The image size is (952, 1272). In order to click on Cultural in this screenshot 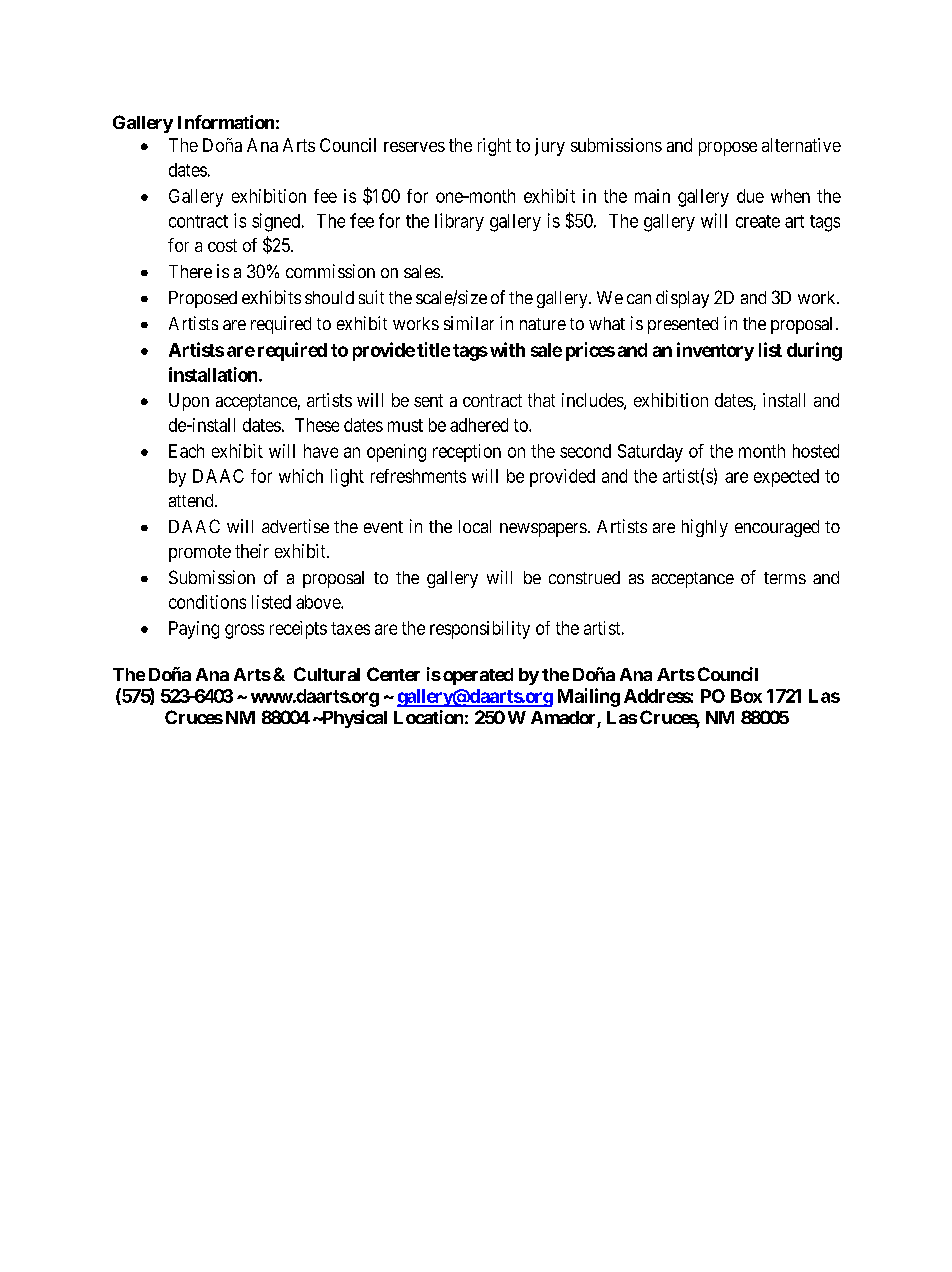, I will do `click(327, 674)`.
